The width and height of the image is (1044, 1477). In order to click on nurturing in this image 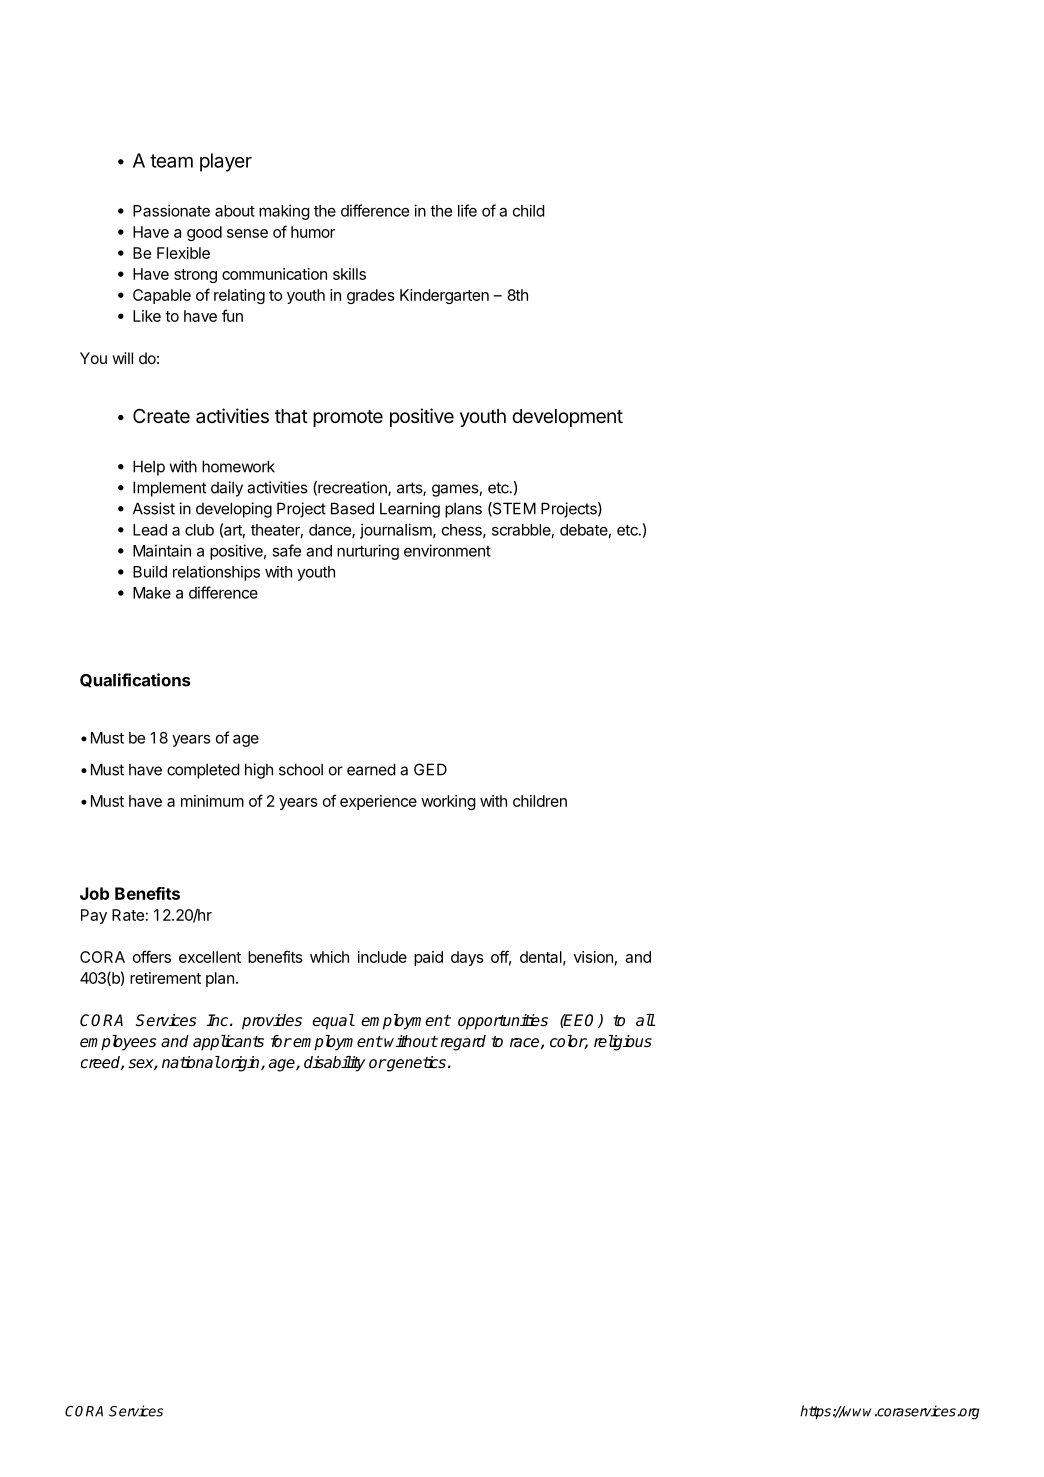, I will do `click(368, 552)`.
